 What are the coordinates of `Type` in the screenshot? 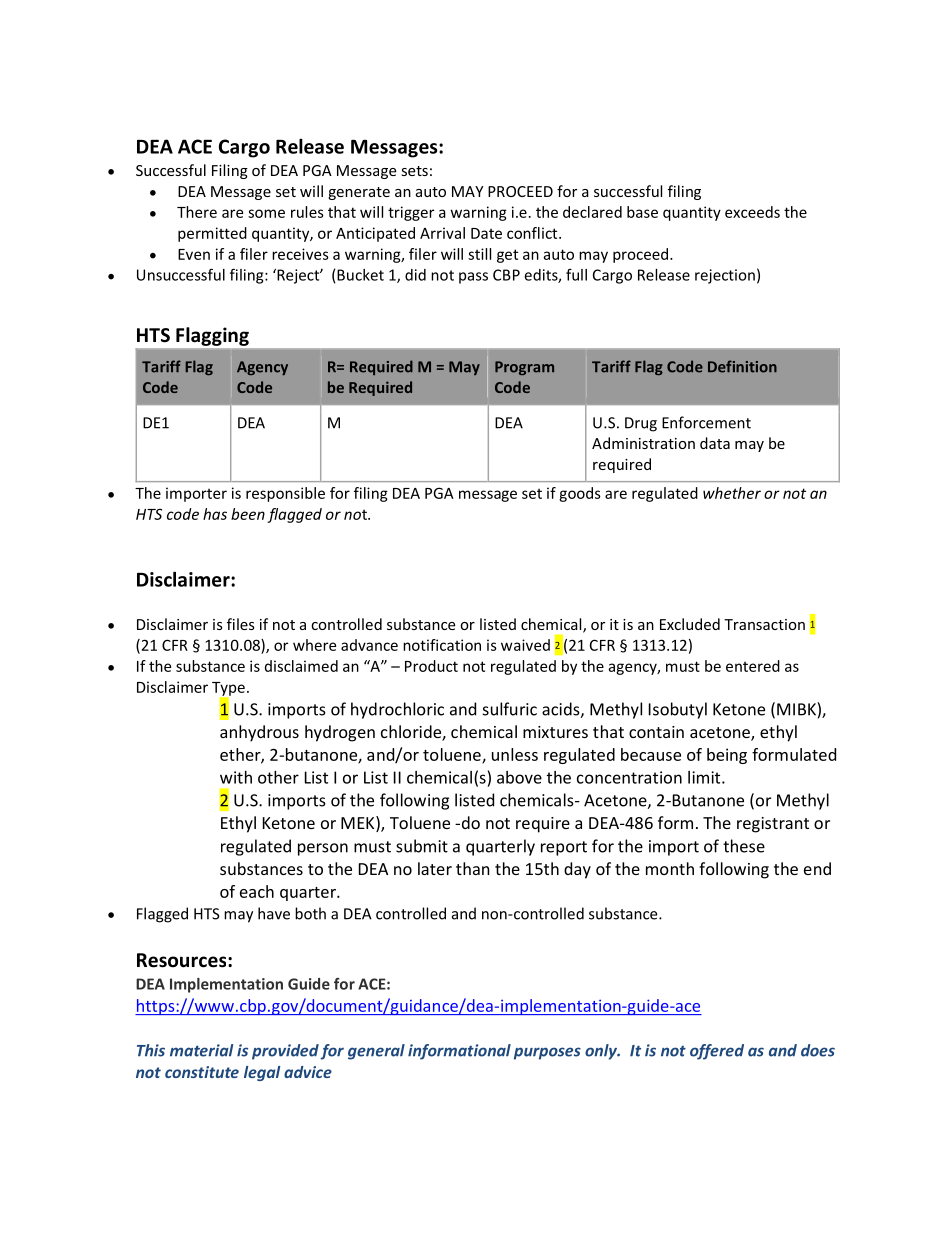 It's located at (228, 690).
